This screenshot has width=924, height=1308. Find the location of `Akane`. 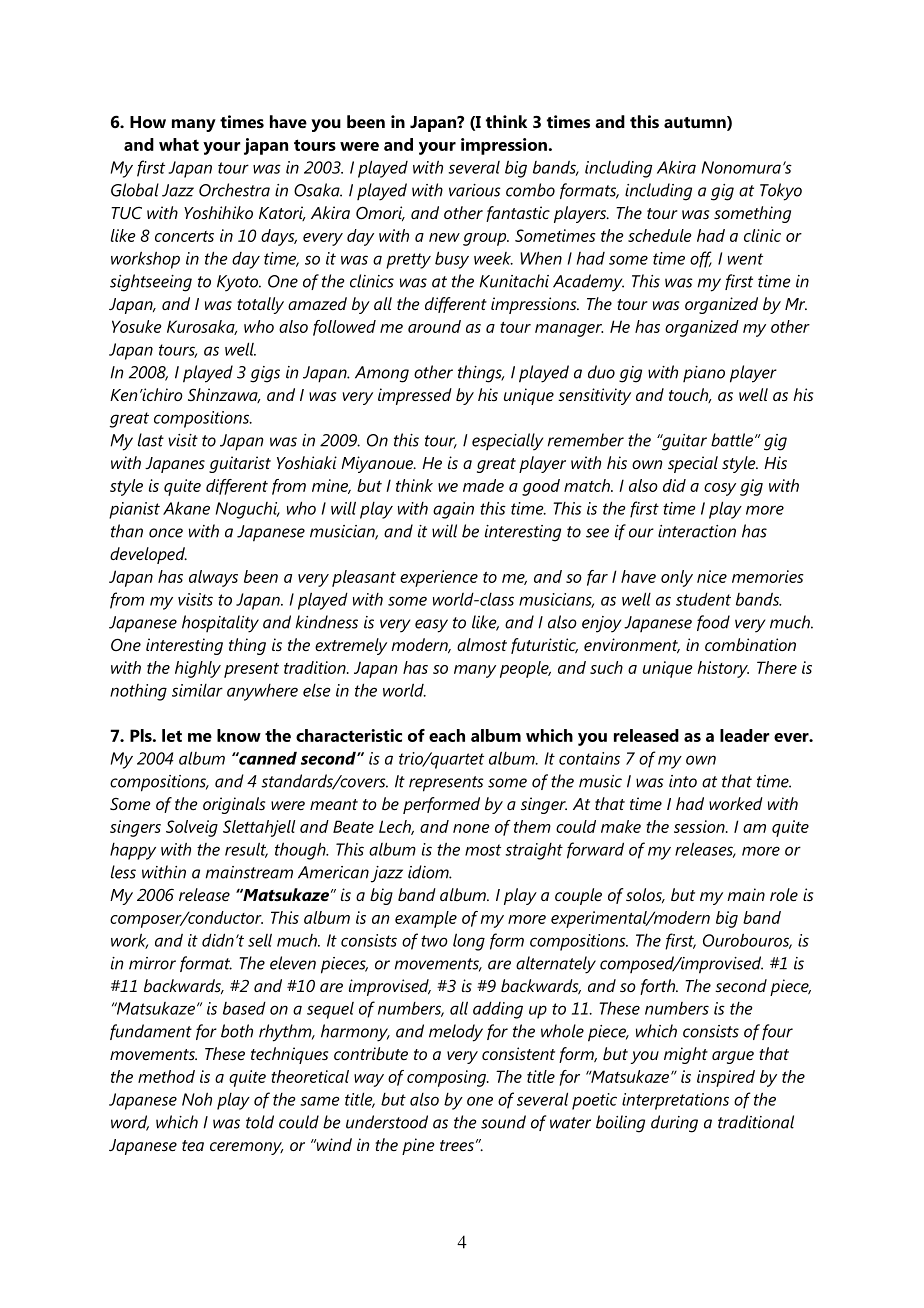

Akane is located at coordinates (186, 508).
